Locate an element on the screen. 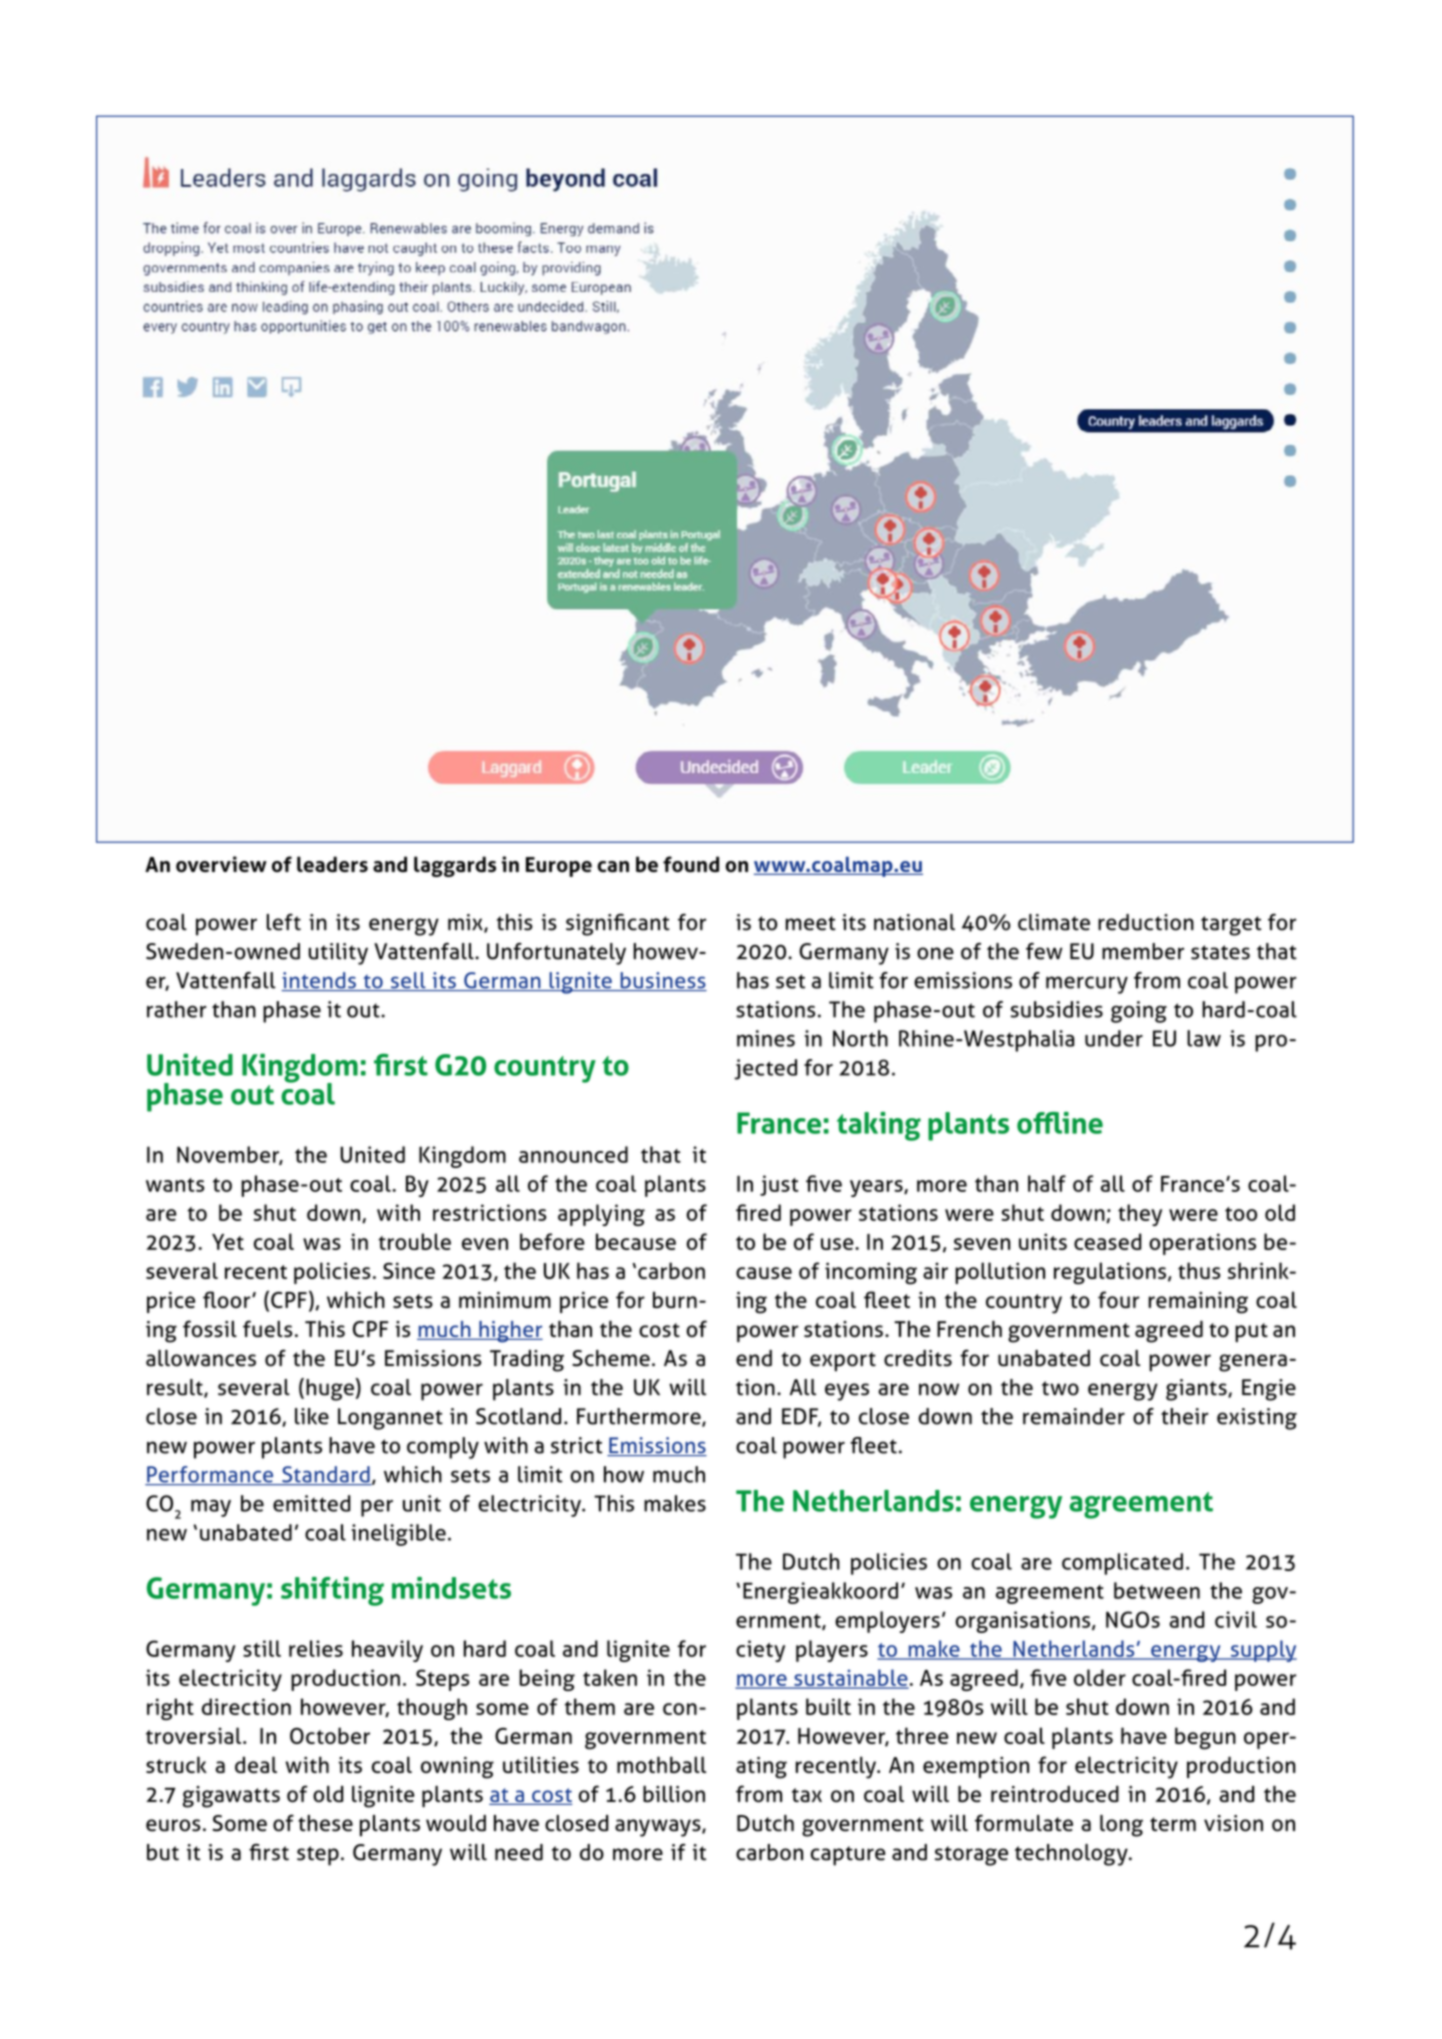 The image size is (1442, 2039). just is located at coordinates (779, 1185).
